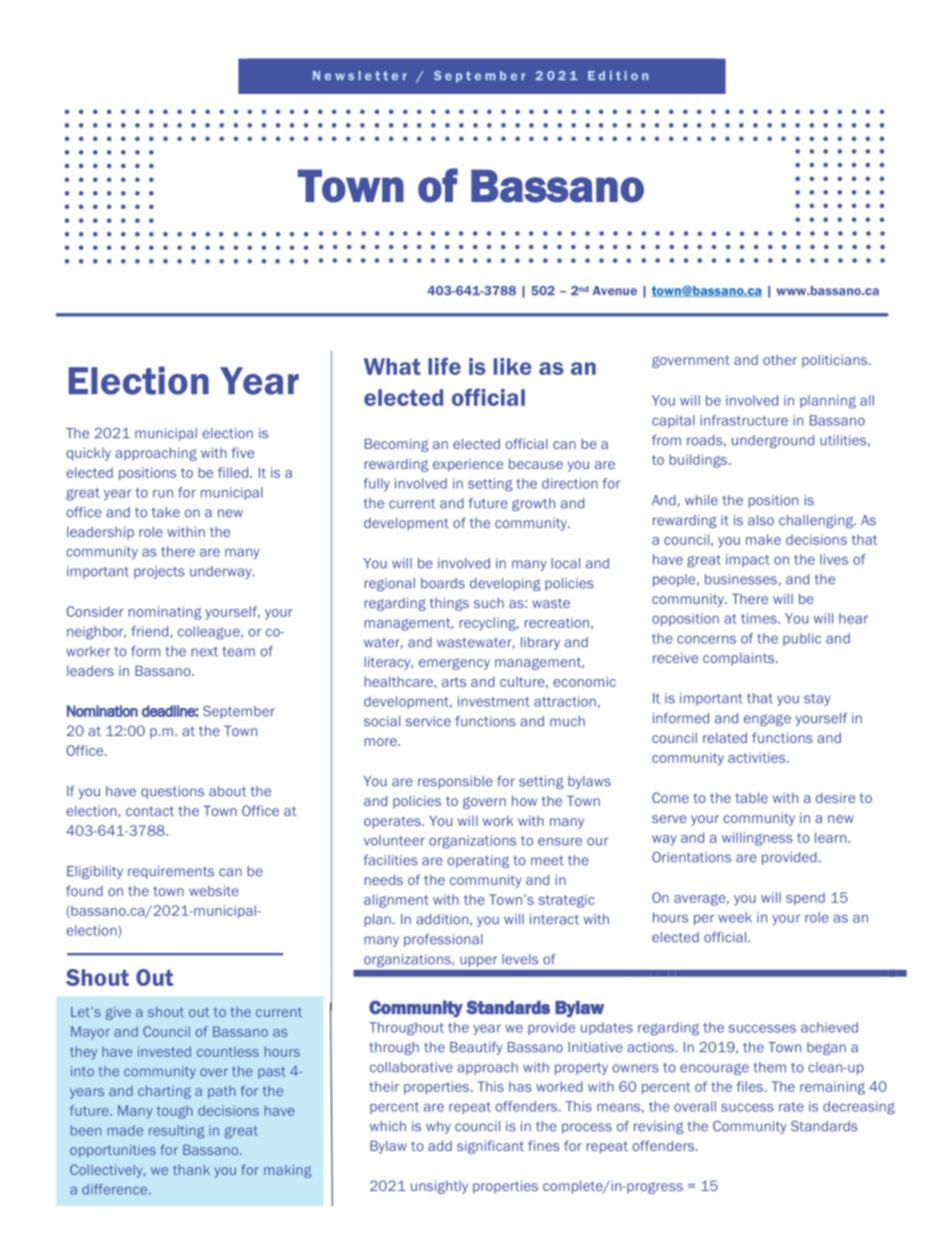 The height and width of the page is (1233, 952). Describe the element at coordinates (243, 452) in the page. I see `five` at that location.
